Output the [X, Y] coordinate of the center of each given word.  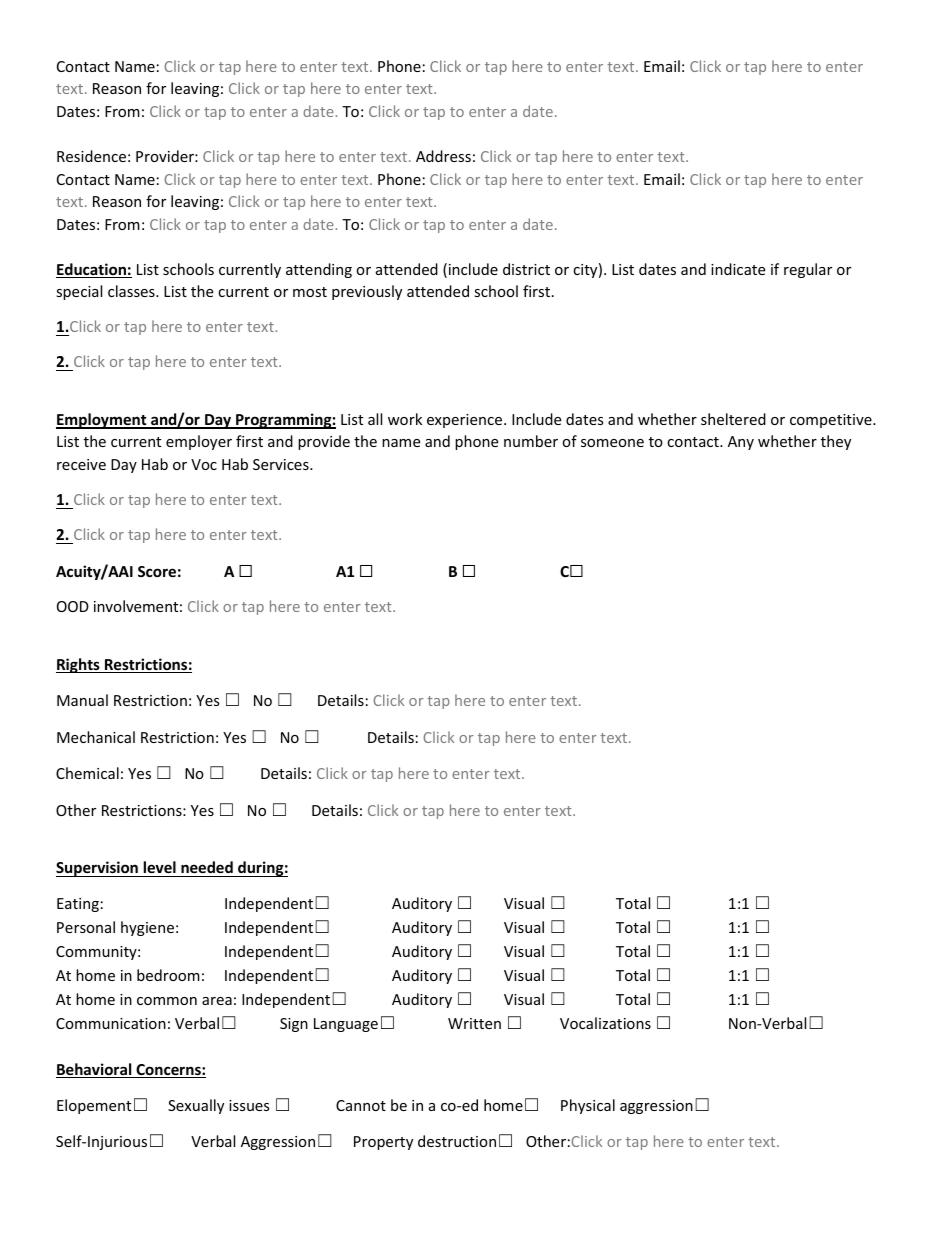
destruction [457, 1141]
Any [741, 443]
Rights [79, 665]
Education [92, 270]
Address [443, 156]
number [531, 441]
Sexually [196, 1106]
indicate [738, 269]
